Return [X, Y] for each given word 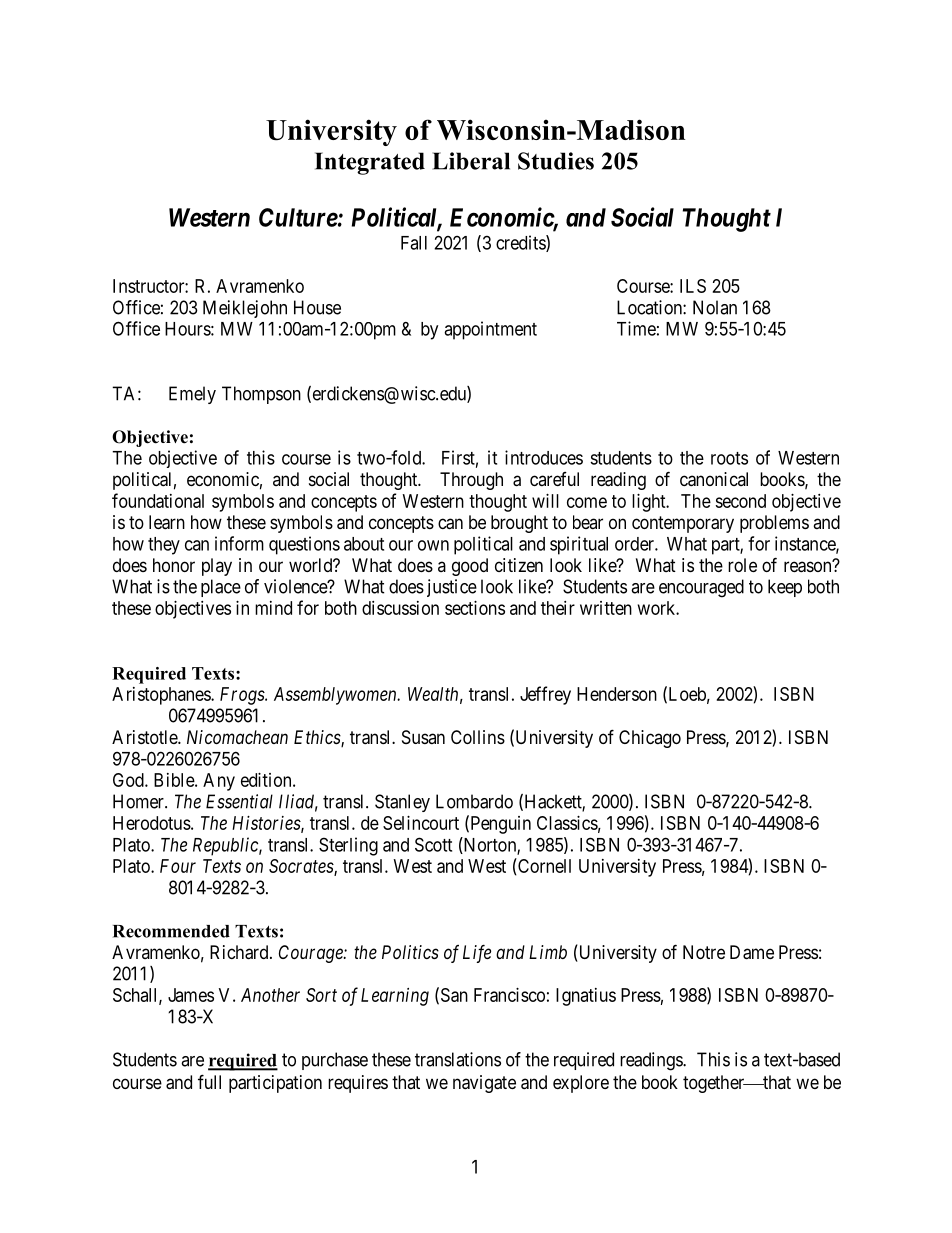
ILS [693, 286]
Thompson [261, 395]
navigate [484, 1084]
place [221, 588]
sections [475, 608]
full [209, 1081]
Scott [433, 844]
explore [581, 1084]
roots [729, 458]
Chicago [650, 739]
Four [178, 866]
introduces [544, 457]
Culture [298, 217]
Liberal [471, 161]
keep [785, 588]
